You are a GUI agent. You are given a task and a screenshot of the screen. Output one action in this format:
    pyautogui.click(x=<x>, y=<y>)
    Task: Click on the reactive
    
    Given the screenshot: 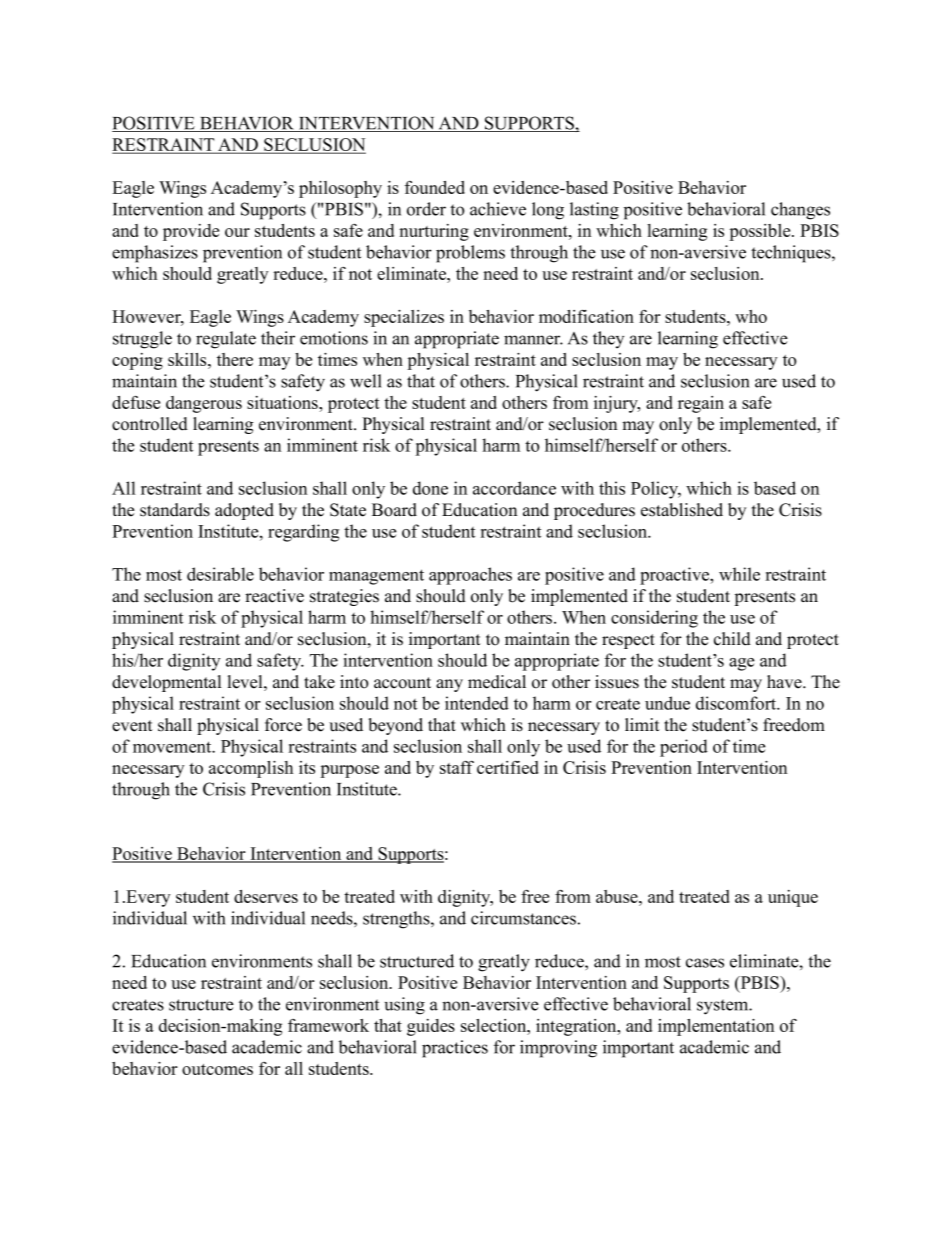 What is the action you would take?
    pyautogui.click(x=274, y=596)
